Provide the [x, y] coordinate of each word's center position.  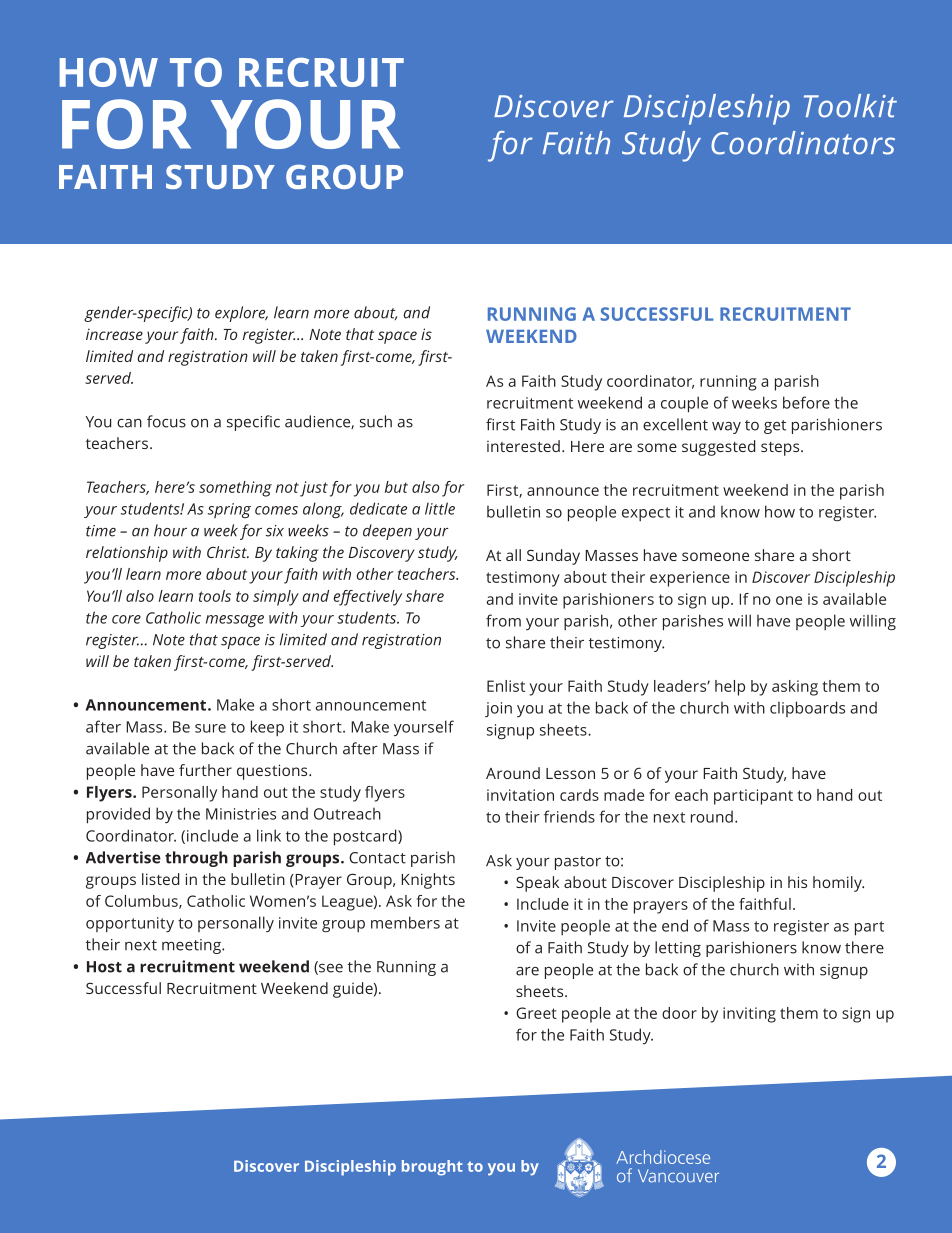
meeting [192, 946]
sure [210, 728]
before [806, 402]
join [498, 709]
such [376, 421]
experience [690, 579]
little [440, 508]
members [405, 922]
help [730, 688]
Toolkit [850, 106]
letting [678, 949]
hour [170, 530]
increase [114, 334]
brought [432, 1168]
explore [241, 314]
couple [684, 404]
